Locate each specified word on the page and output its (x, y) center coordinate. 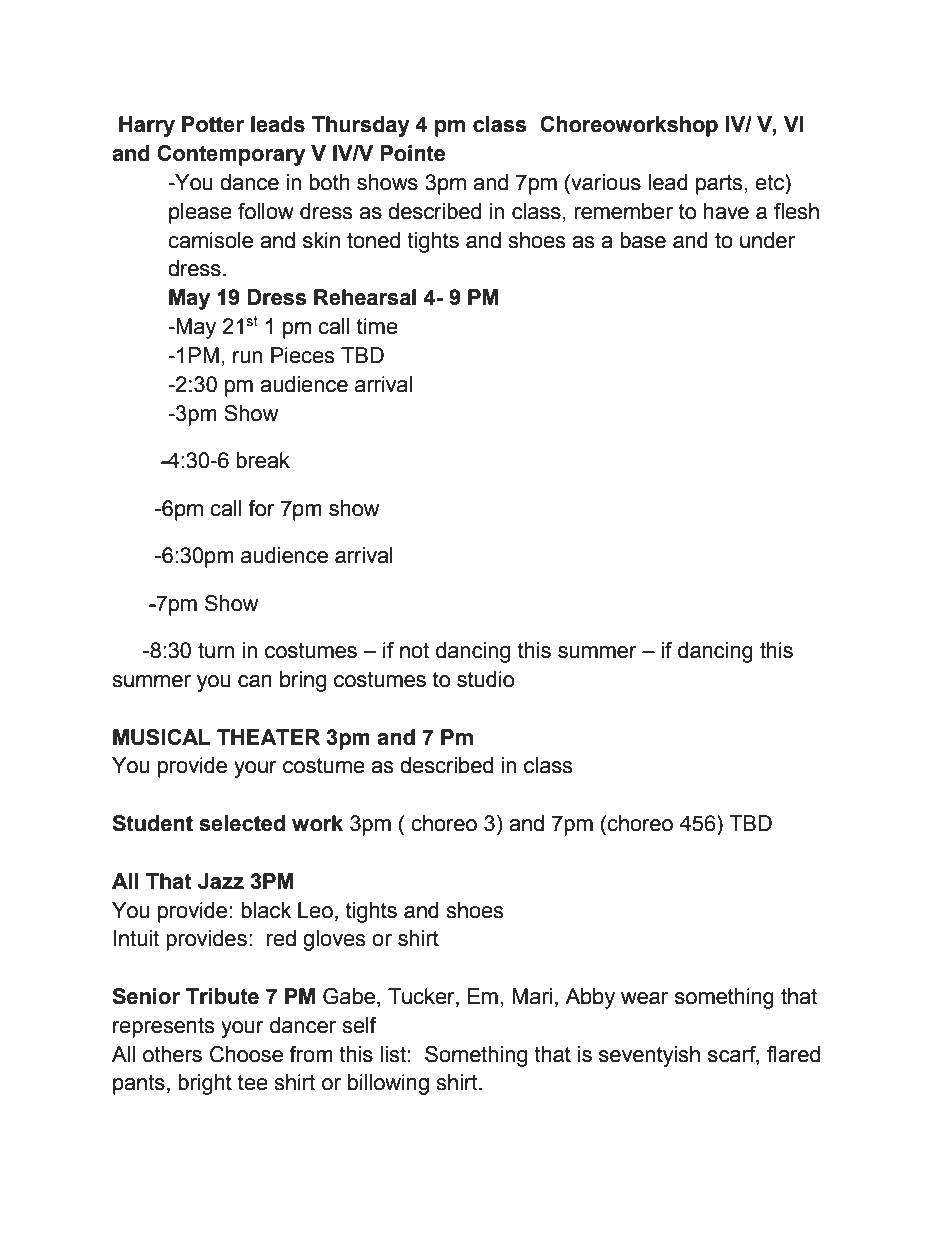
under (767, 240)
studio (485, 679)
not (414, 650)
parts (719, 184)
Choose (246, 1054)
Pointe (412, 153)
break (263, 460)
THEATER (268, 737)
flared (793, 1054)
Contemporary (231, 155)
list (393, 1054)
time (377, 326)
